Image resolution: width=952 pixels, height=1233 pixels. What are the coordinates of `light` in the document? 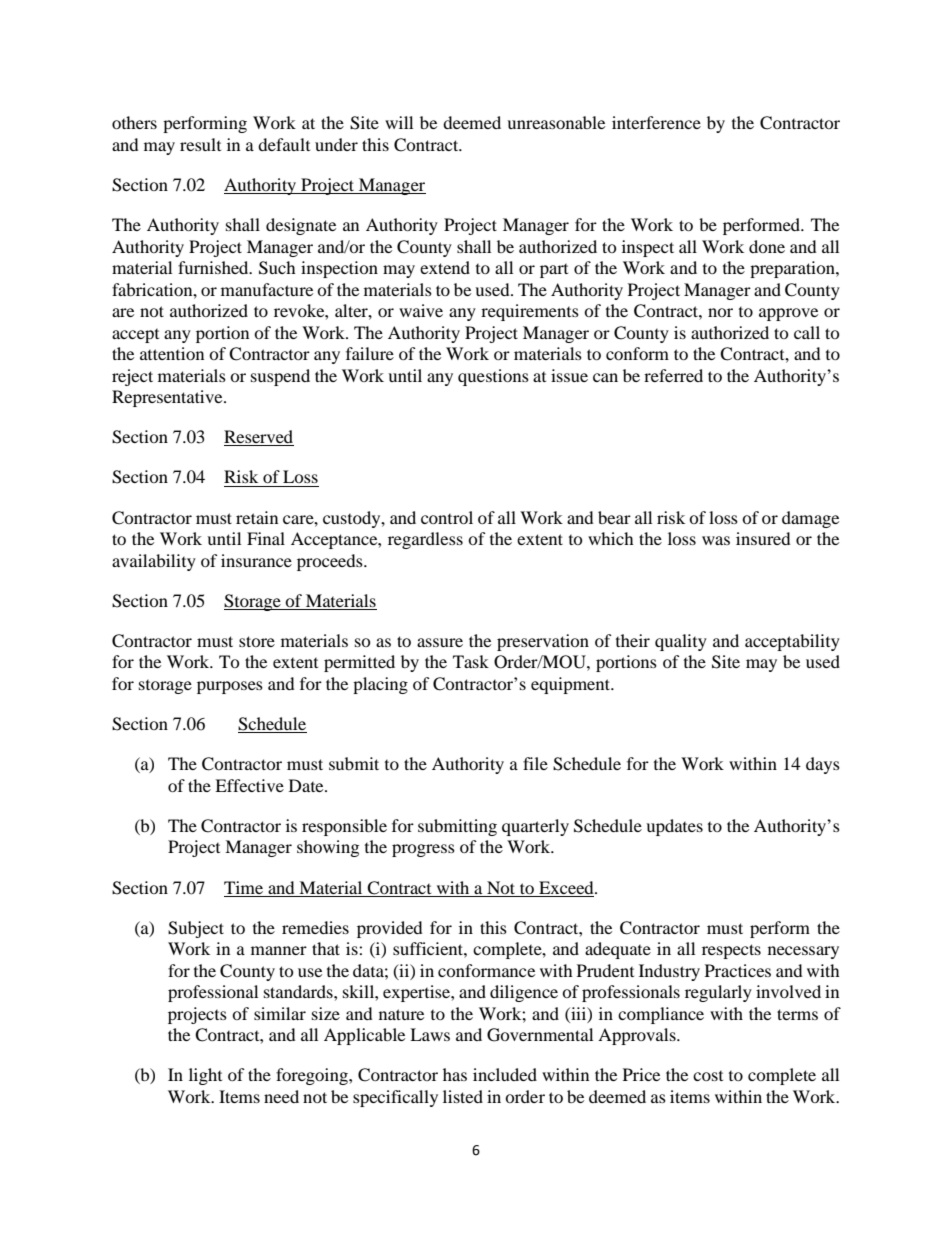 It's located at (205, 1076).
